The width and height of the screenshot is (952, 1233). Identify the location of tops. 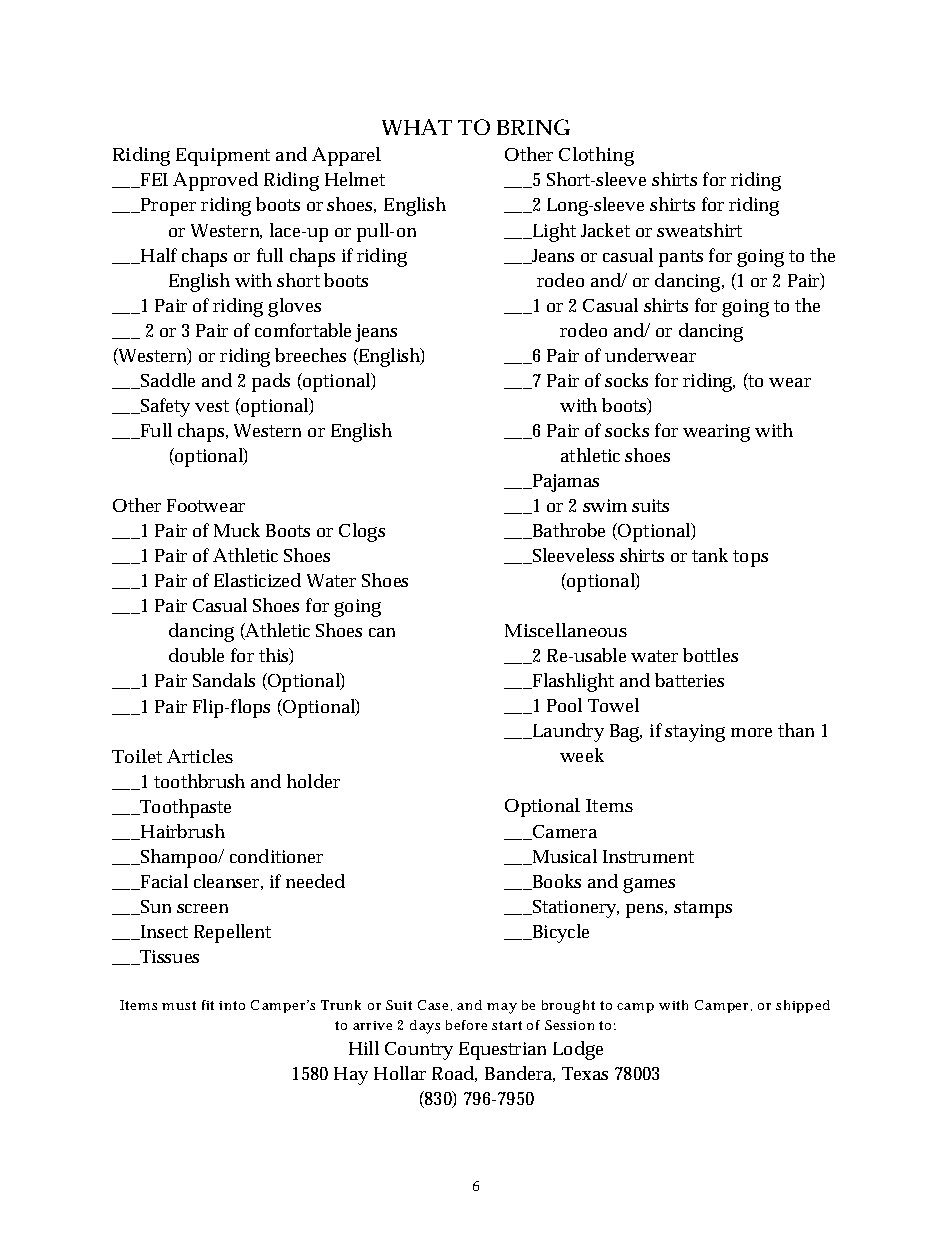
(750, 558).
